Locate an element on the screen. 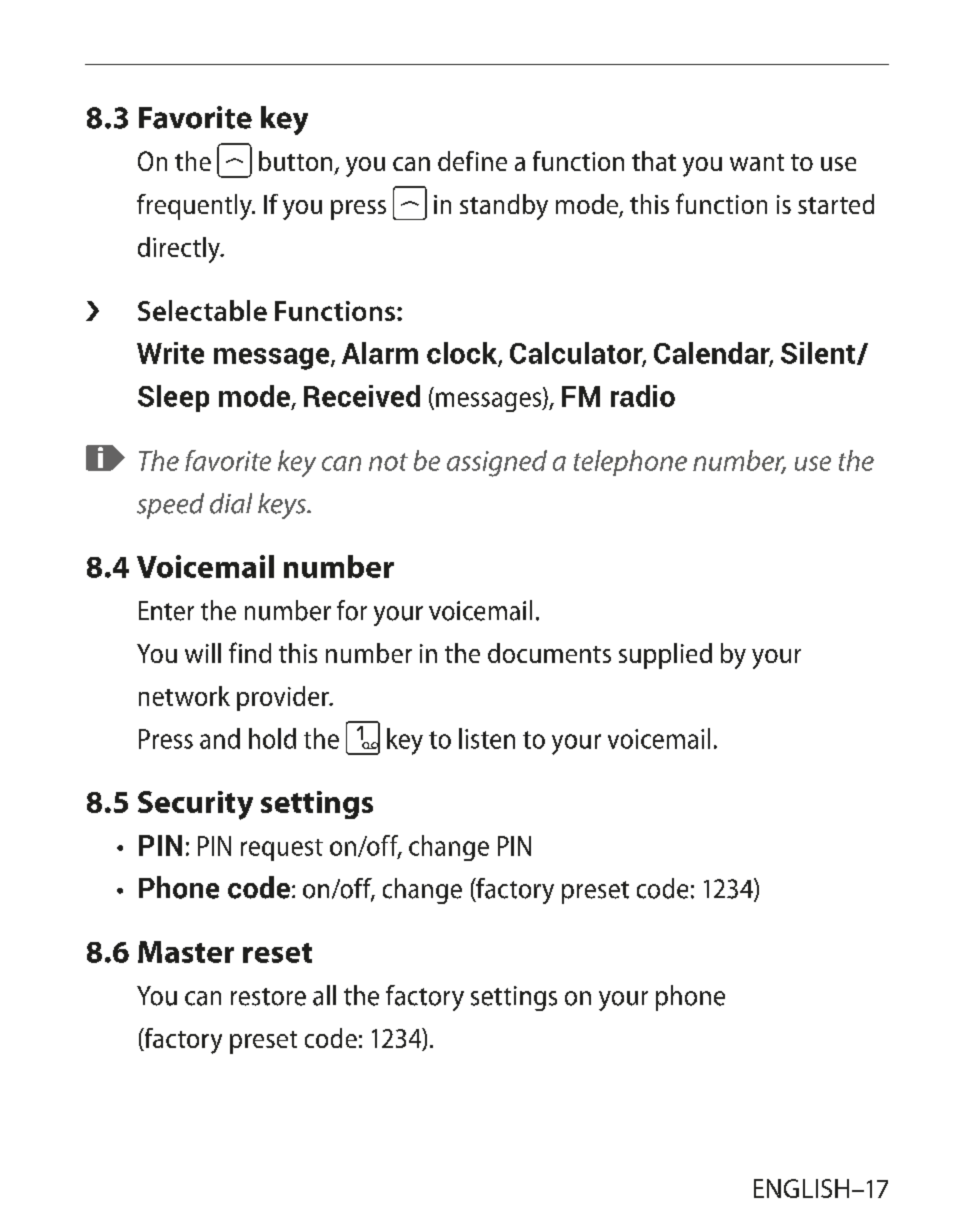  standby is located at coordinates (504, 207).
